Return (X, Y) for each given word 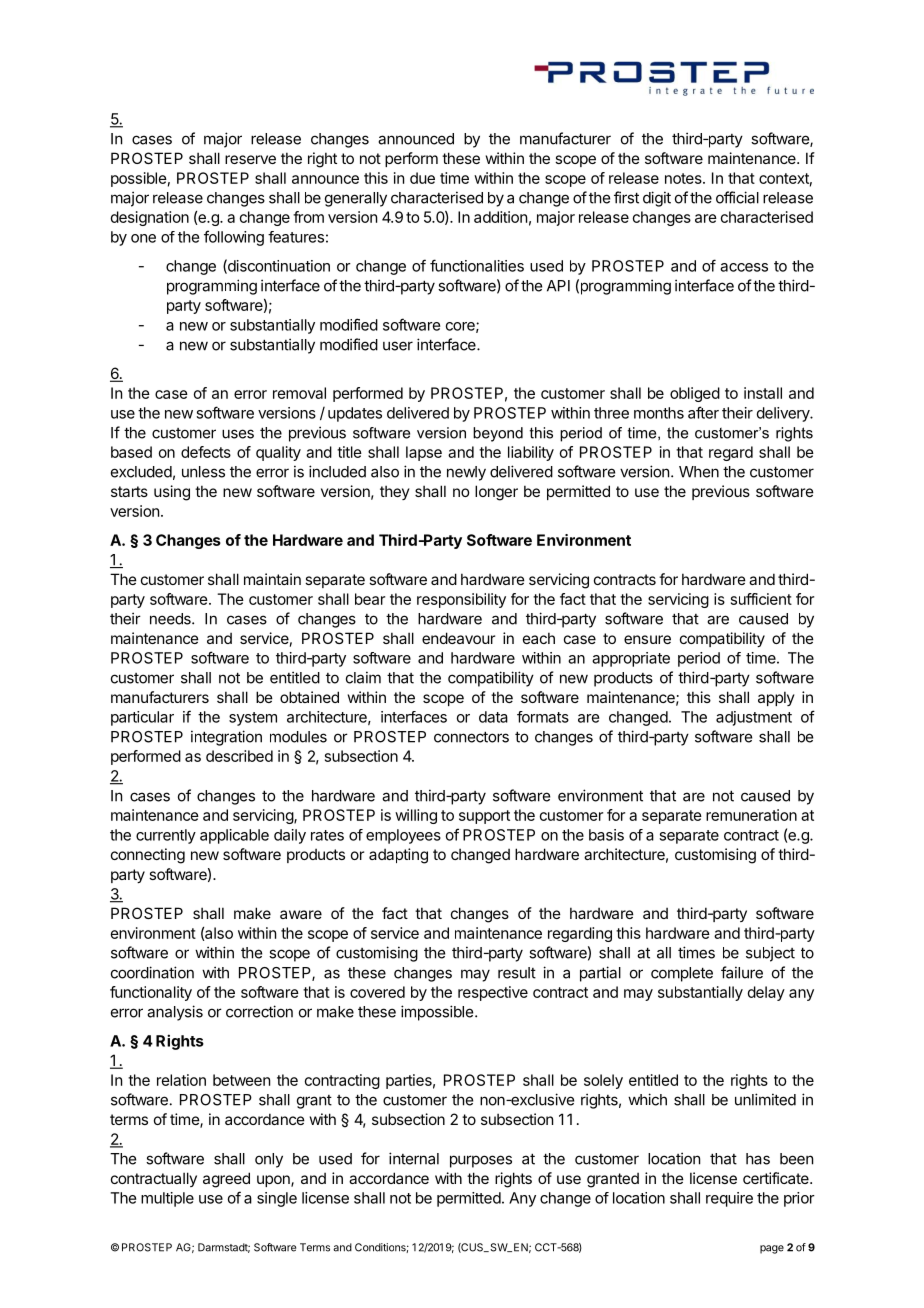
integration (226, 738)
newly (466, 473)
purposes (481, 1161)
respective (493, 993)
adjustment (754, 718)
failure (742, 972)
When (699, 472)
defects (206, 452)
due (422, 178)
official (737, 197)
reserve (250, 159)
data (493, 717)
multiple (167, 1199)
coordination (152, 972)
